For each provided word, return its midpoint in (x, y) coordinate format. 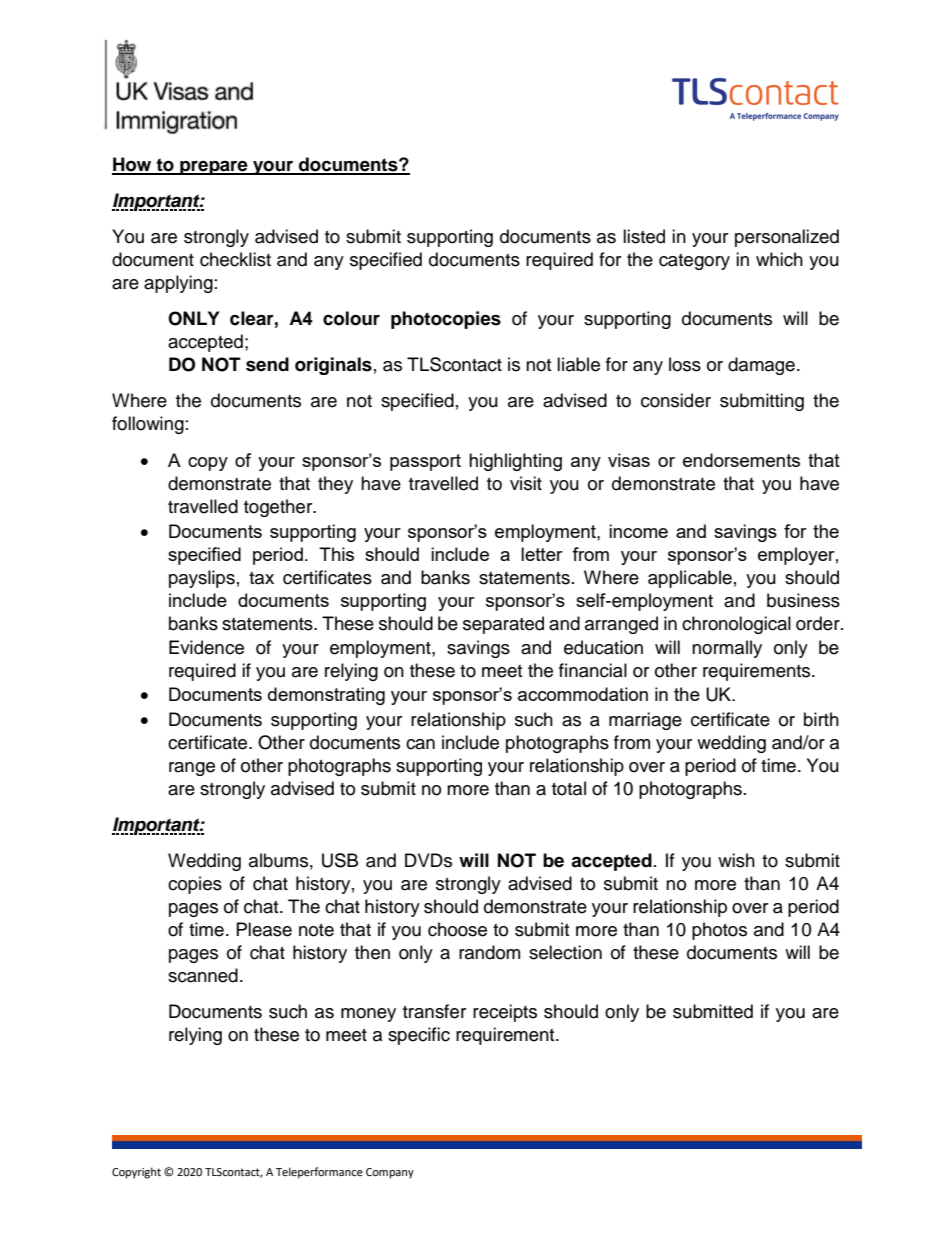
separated (503, 625)
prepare (214, 167)
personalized (787, 238)
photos (719, 931)
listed (644, 236)
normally (727, 649)
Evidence (206, 647)
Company (390, 1173)
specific (419, 1036)
